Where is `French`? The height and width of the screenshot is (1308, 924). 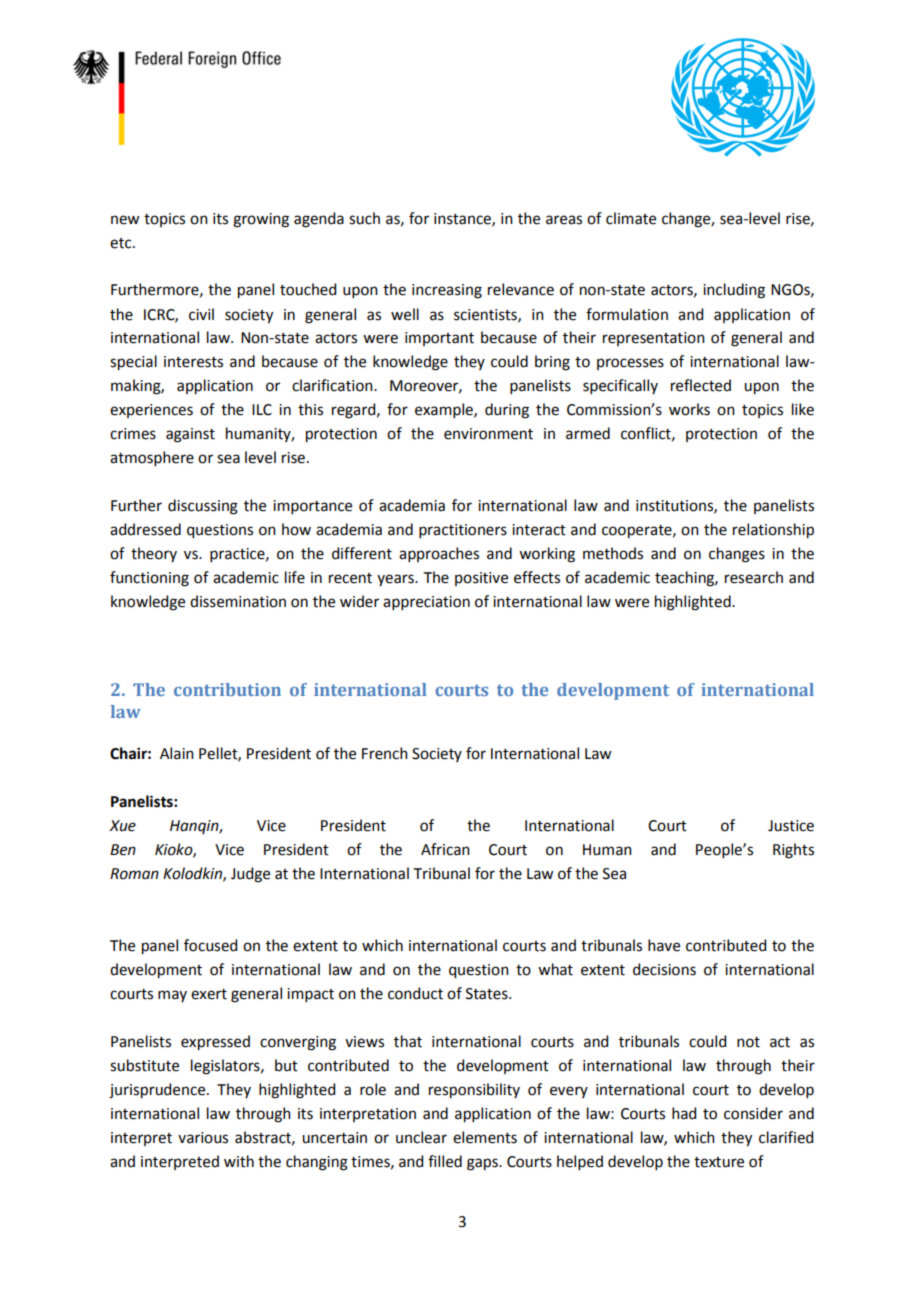
French is located at coordinates (385, 753).
